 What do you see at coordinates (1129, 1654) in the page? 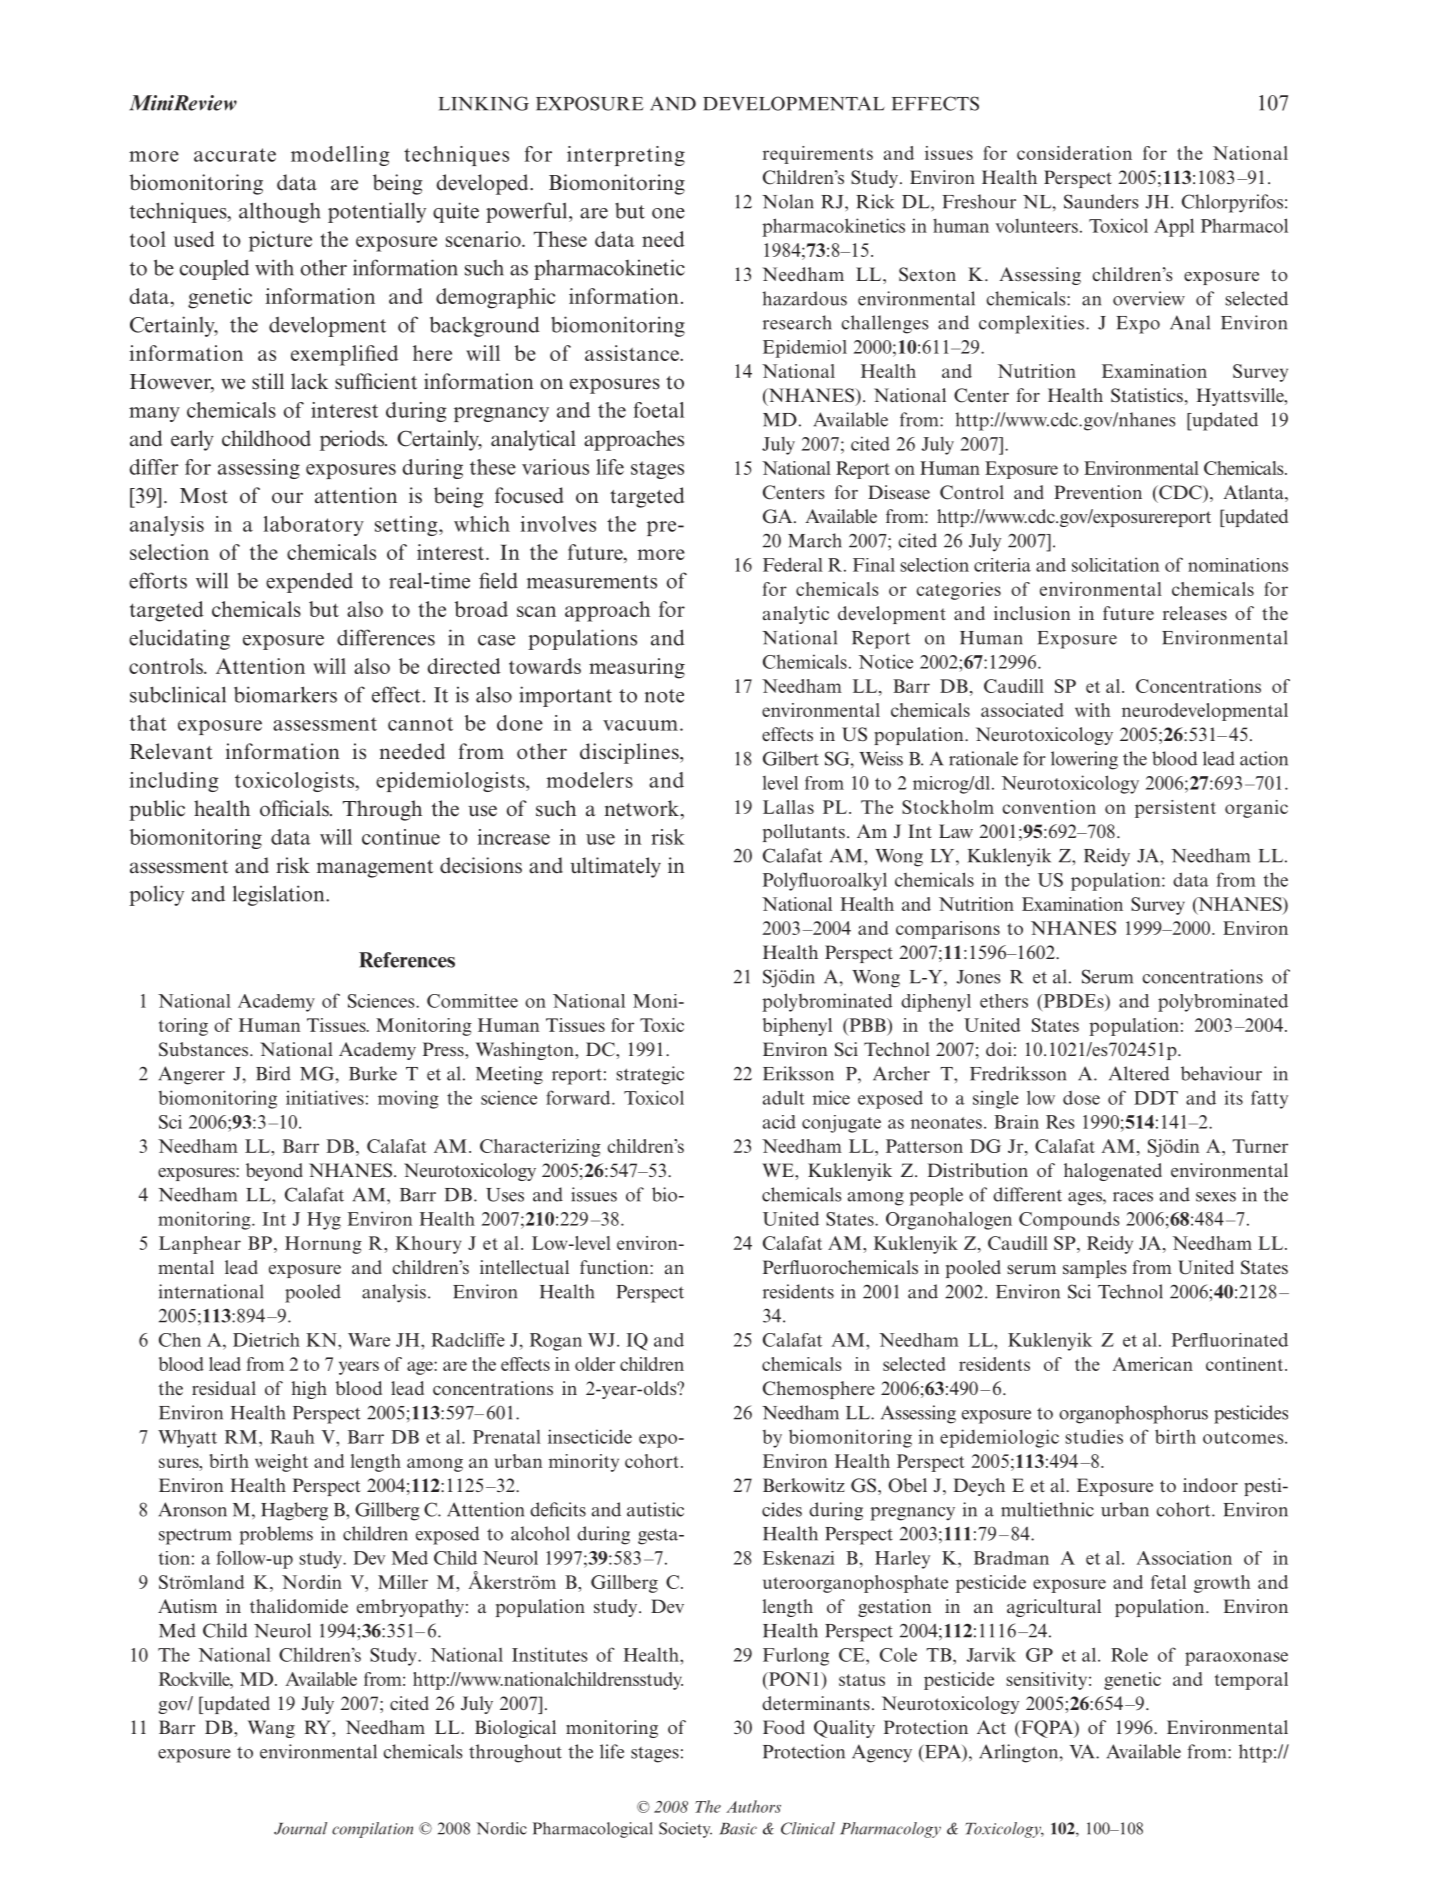
I see `Role` at bounding box center [1129, 1654].
